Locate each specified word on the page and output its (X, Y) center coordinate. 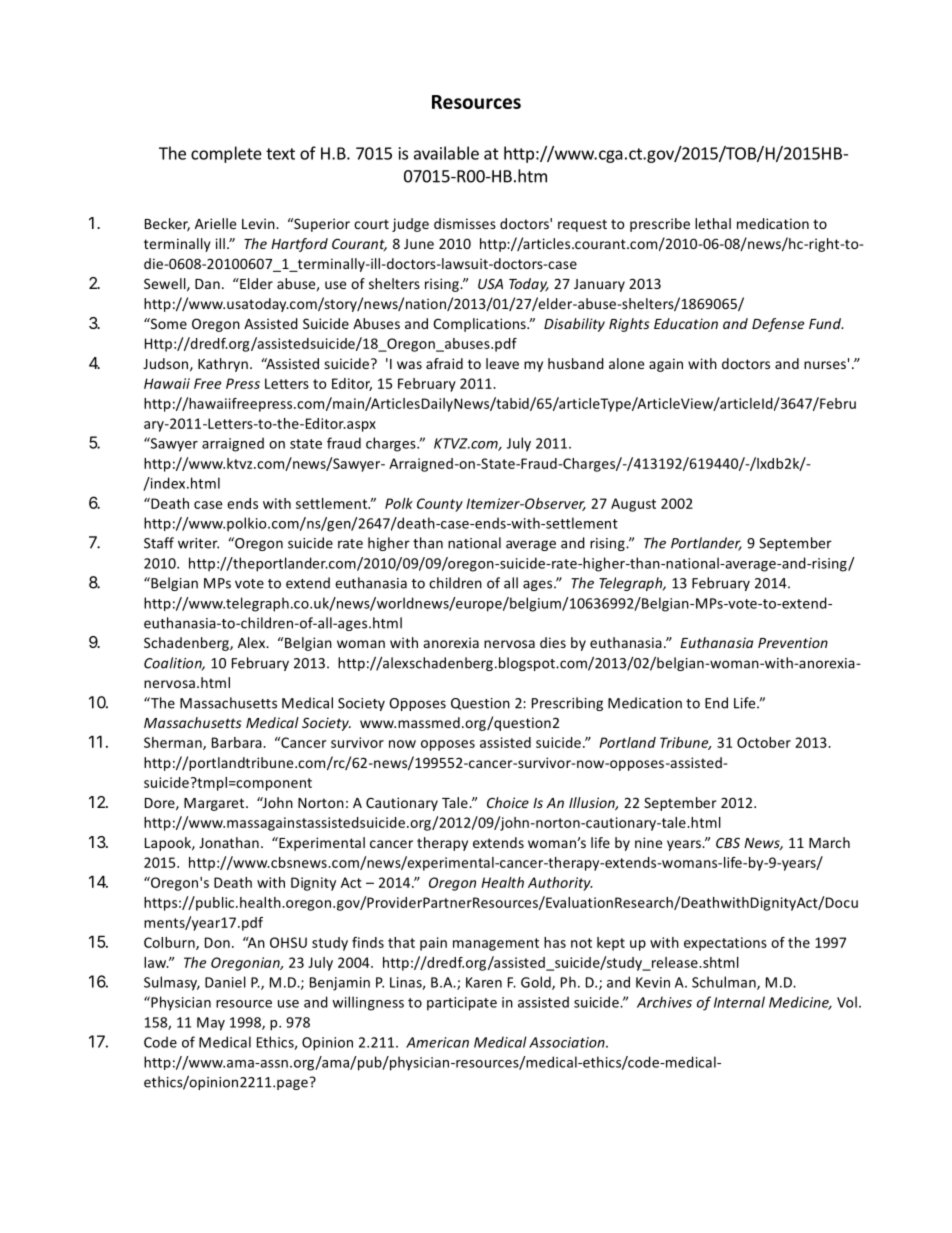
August (633, 505)
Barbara (238, 742)
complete (226, 154)
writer (198, 543)
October (764, 742)
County (440, 505)
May (211, 1024)
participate (462, 1004)
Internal (739, 1002)
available (446, 153)
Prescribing (567, 704)
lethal (713, 223)
